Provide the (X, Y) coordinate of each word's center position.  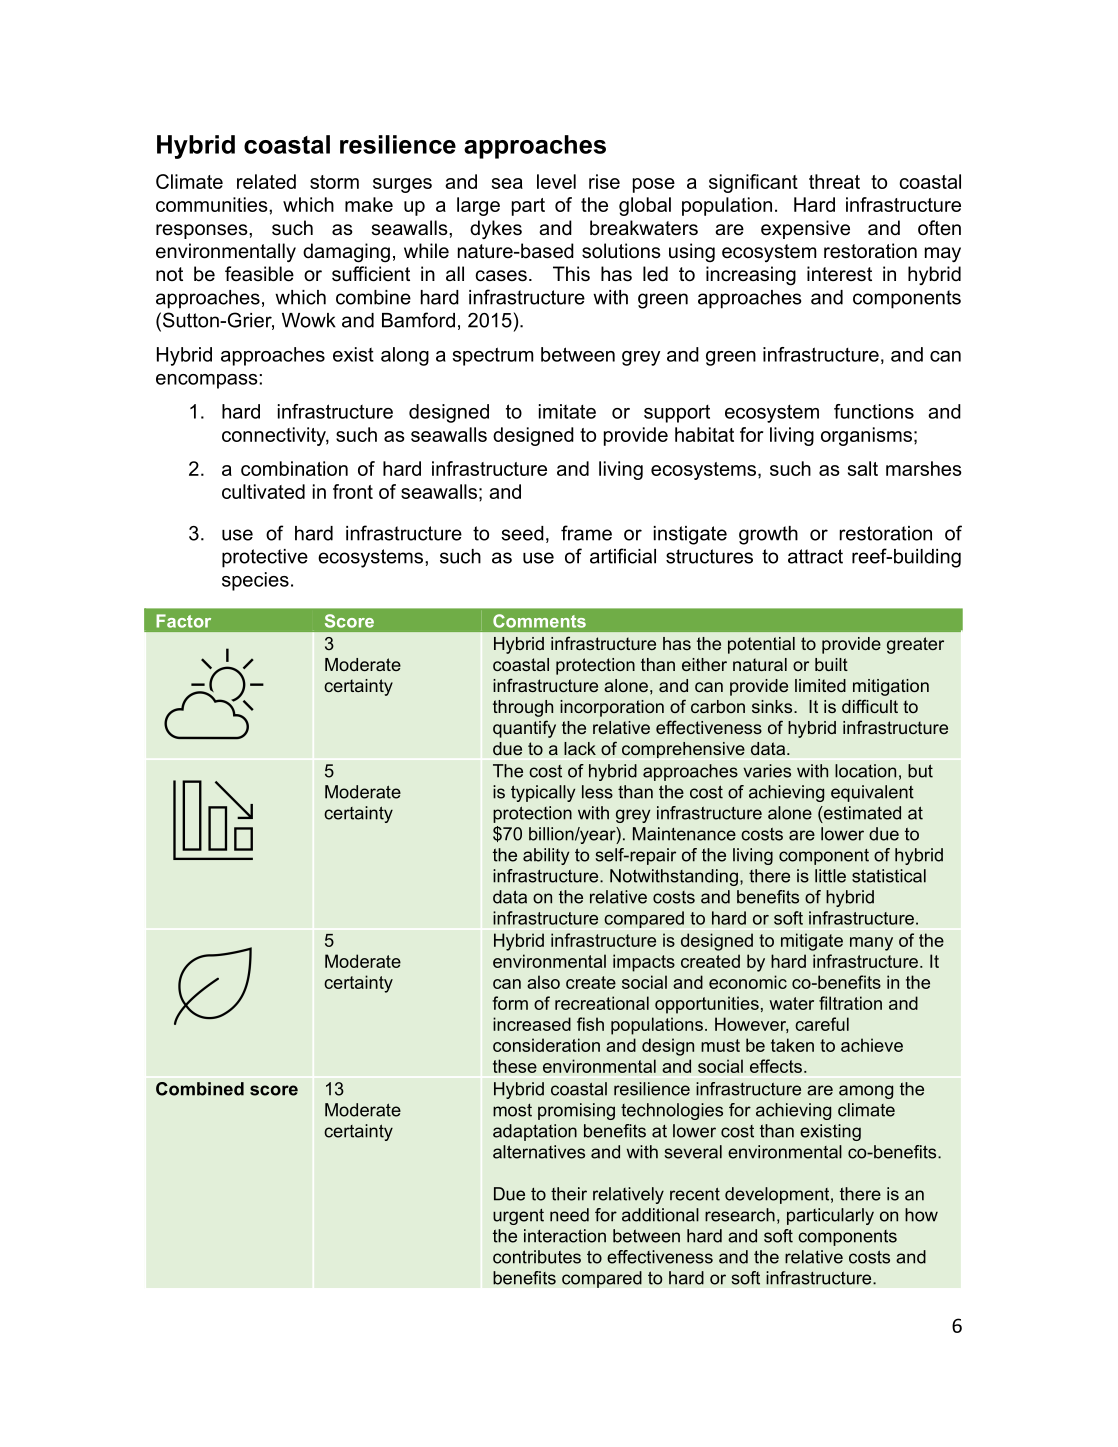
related (266, 181)
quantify (524, 729)
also (543, 982)
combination (294, 468)
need (569, 1215)
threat (834, 181)
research (740, 1215)
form (510, 1003)
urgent (518, 1217)
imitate (567, 411)
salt (863, 468)
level (556, 181)
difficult (870, 706)
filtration (850, 1003)
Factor (183, 621)
